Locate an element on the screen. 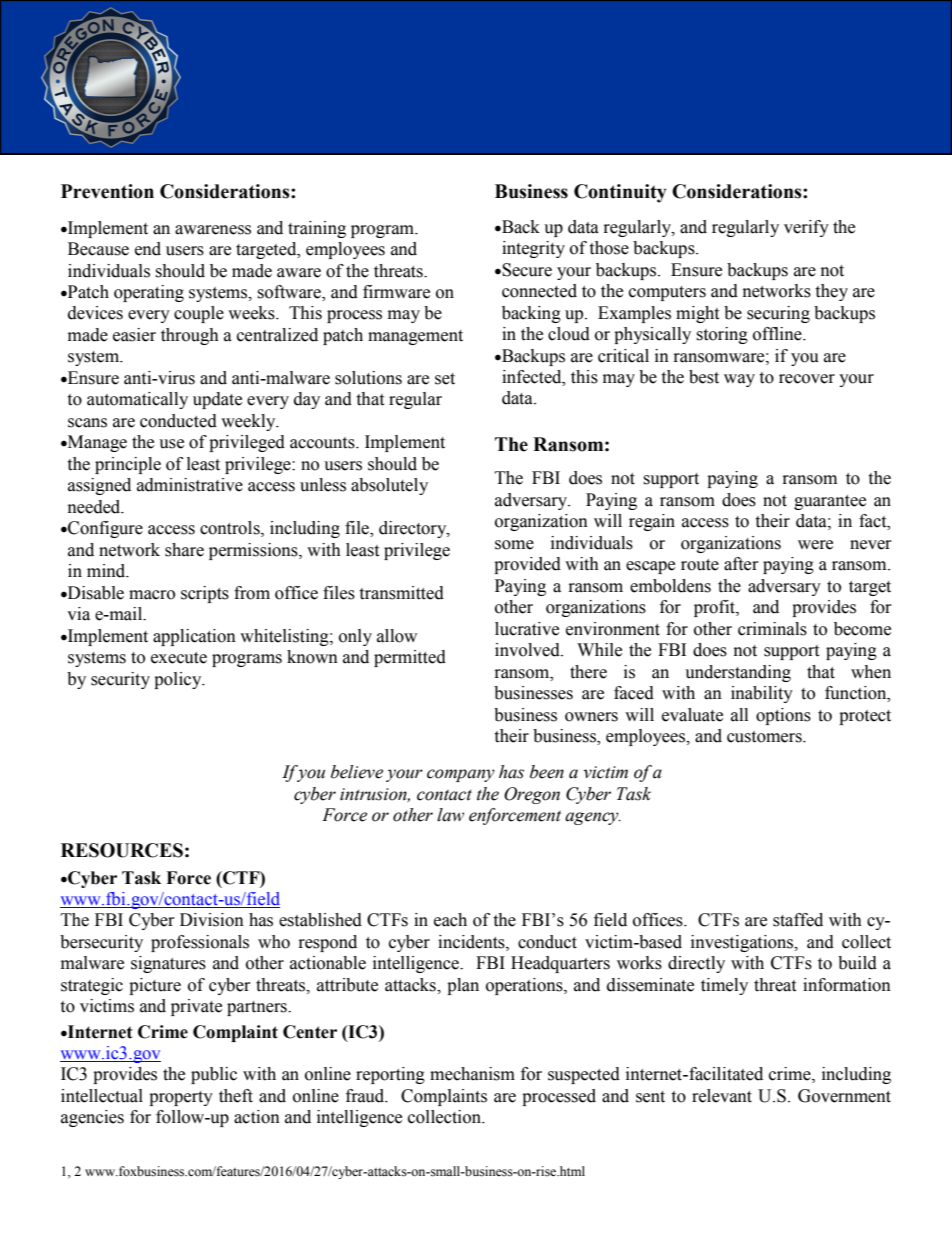 This screenshot has width=952, height=1233. verify is located at coordinates (806, 228).
